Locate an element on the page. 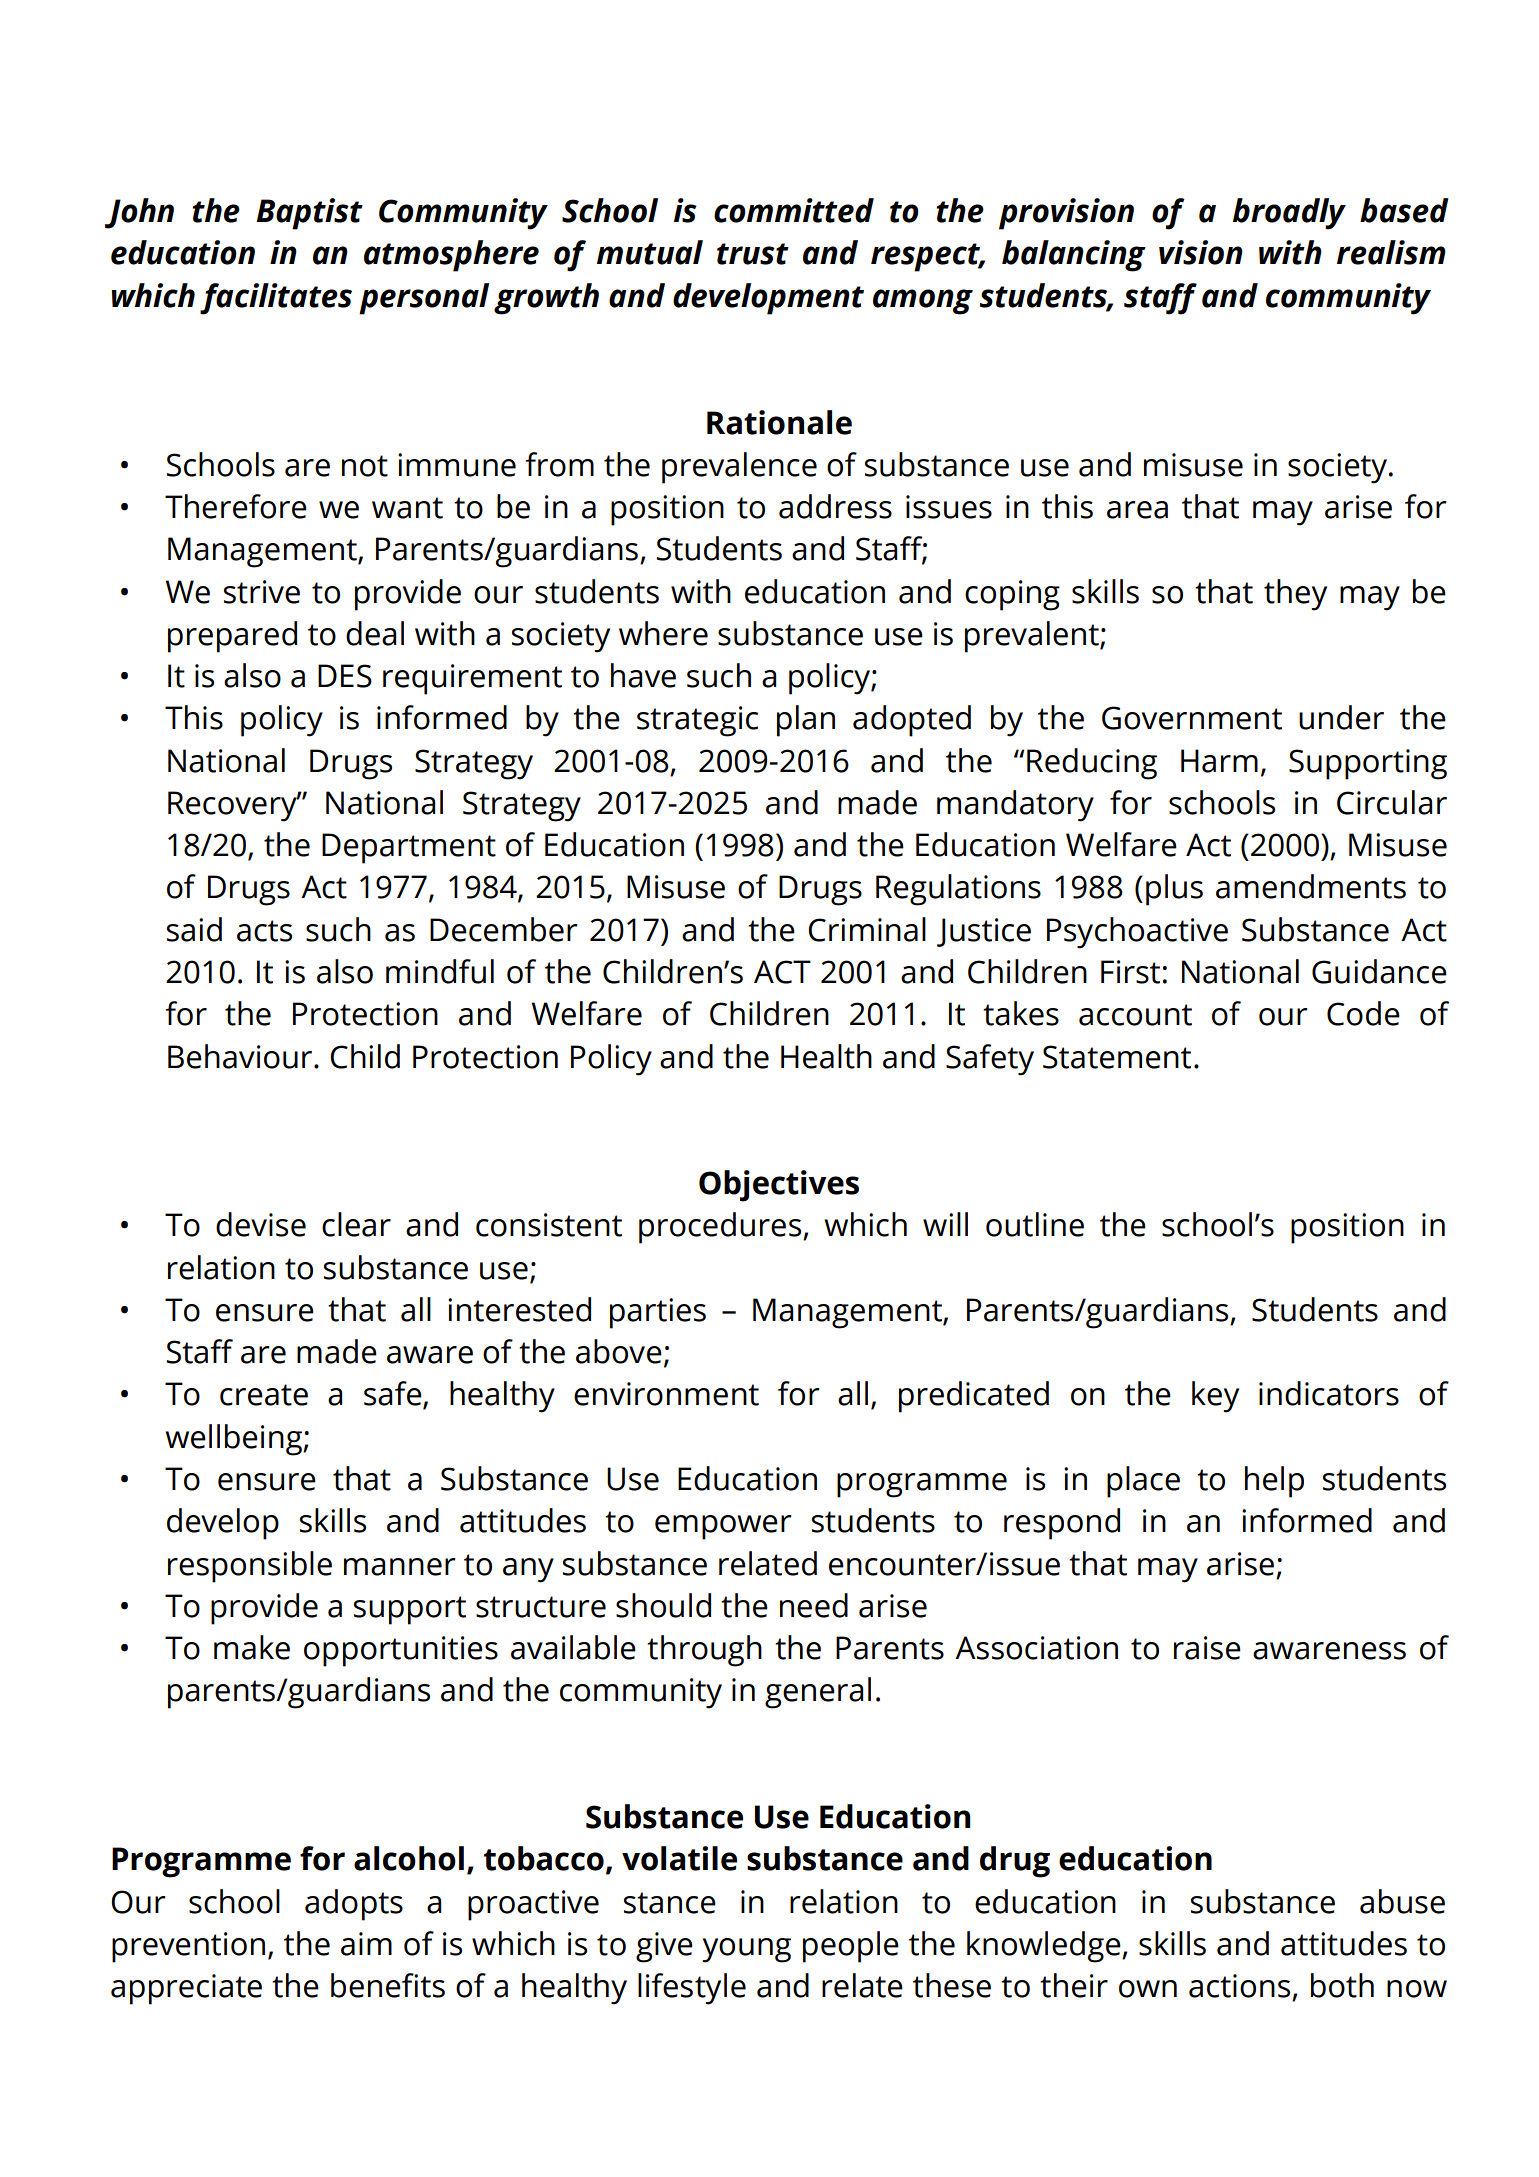  trust is located at coordinates (753, 254).
